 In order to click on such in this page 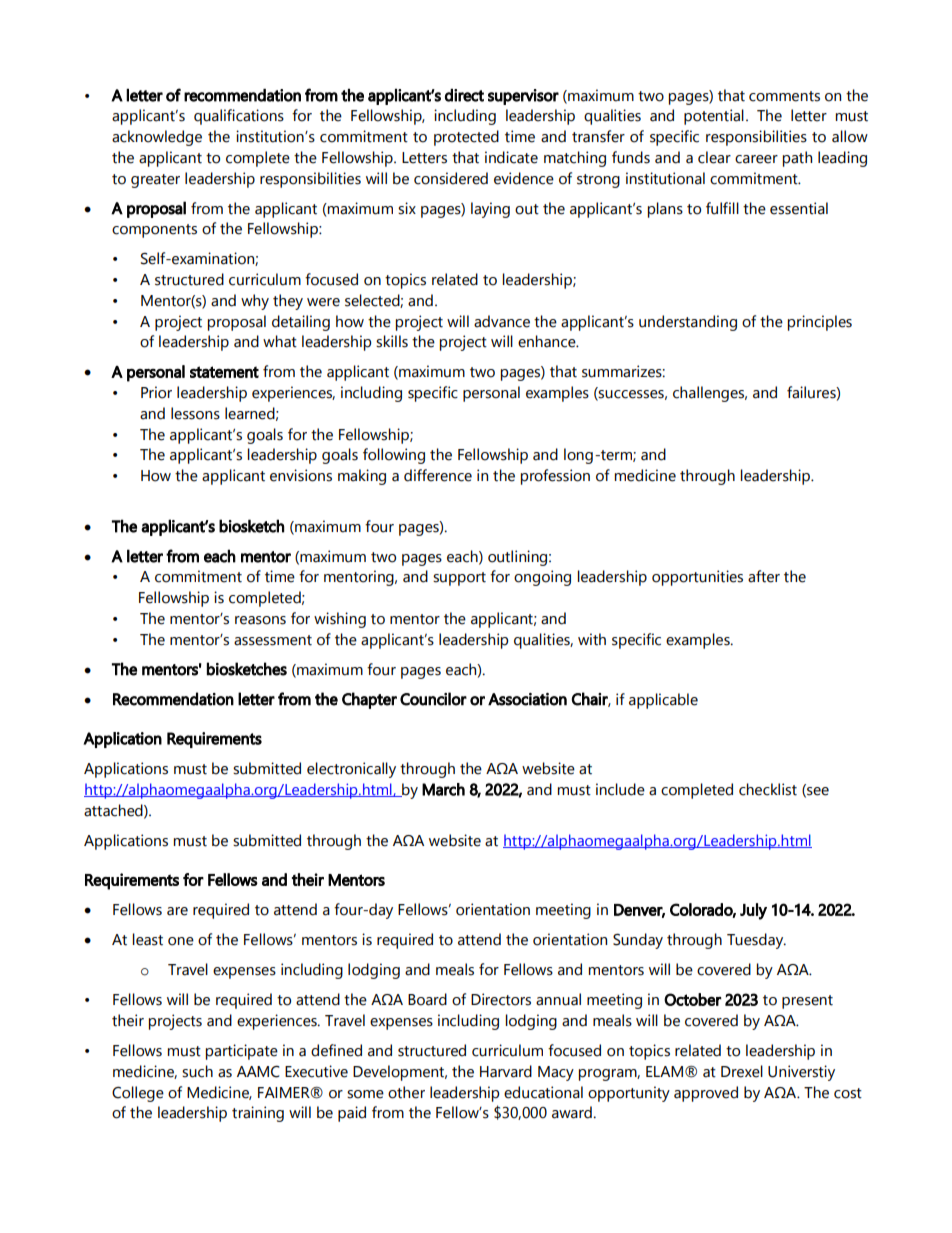, I will do `click(197, 1071)`.
